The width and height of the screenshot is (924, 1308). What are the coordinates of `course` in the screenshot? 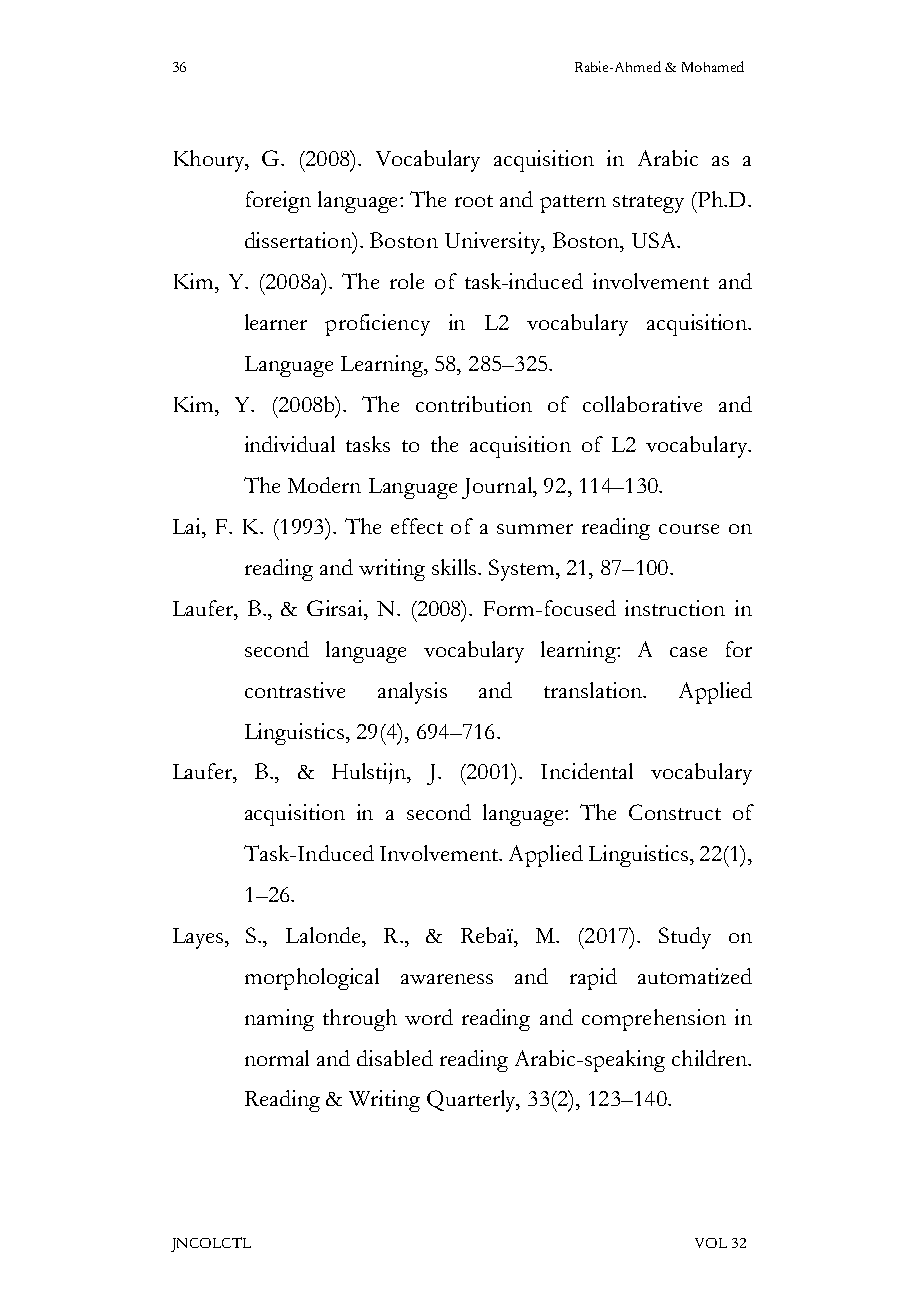 It's located at (689, 529).
